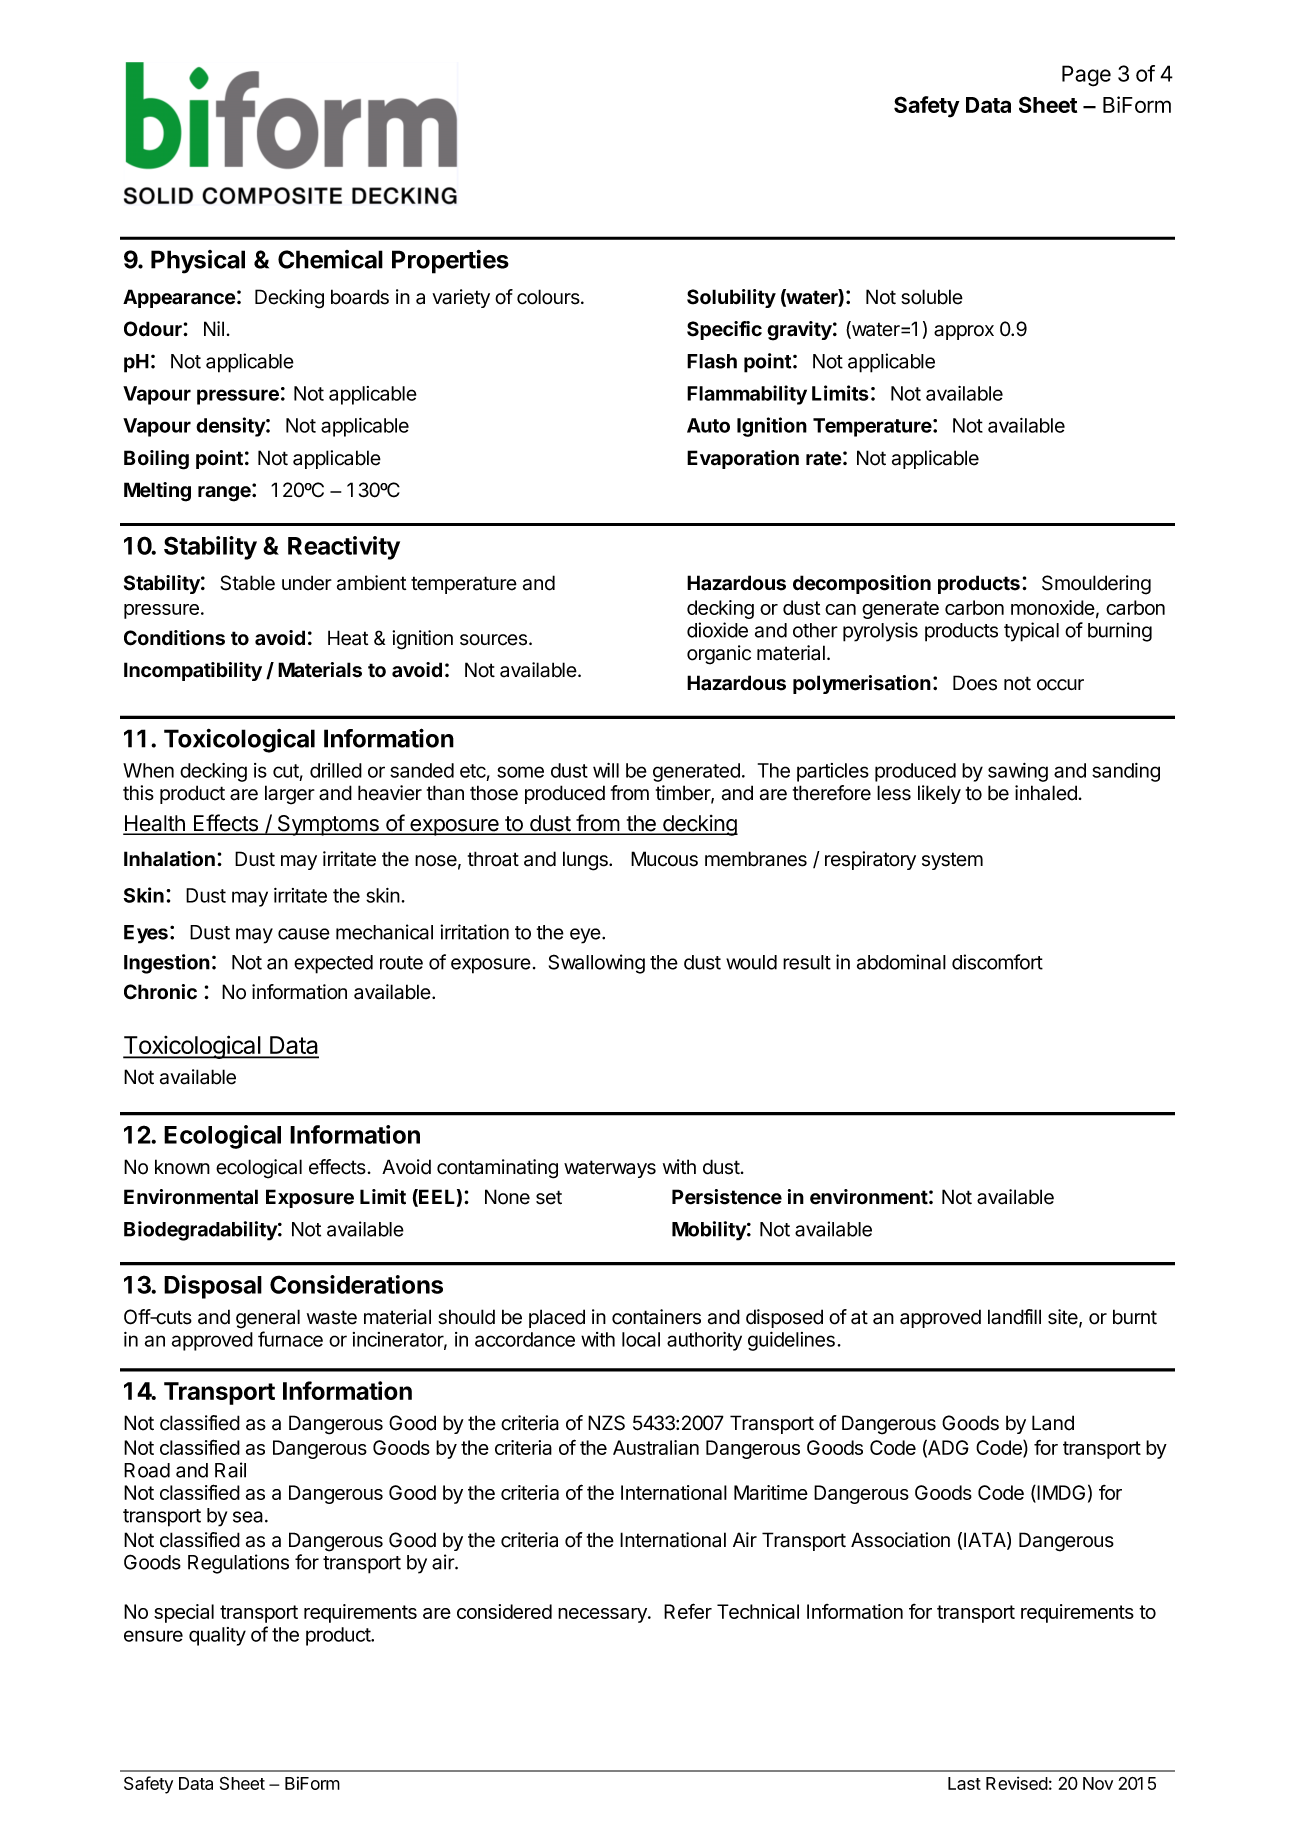 The image size is (1295, 1831). I want to click on colours, so click(549, 297).
